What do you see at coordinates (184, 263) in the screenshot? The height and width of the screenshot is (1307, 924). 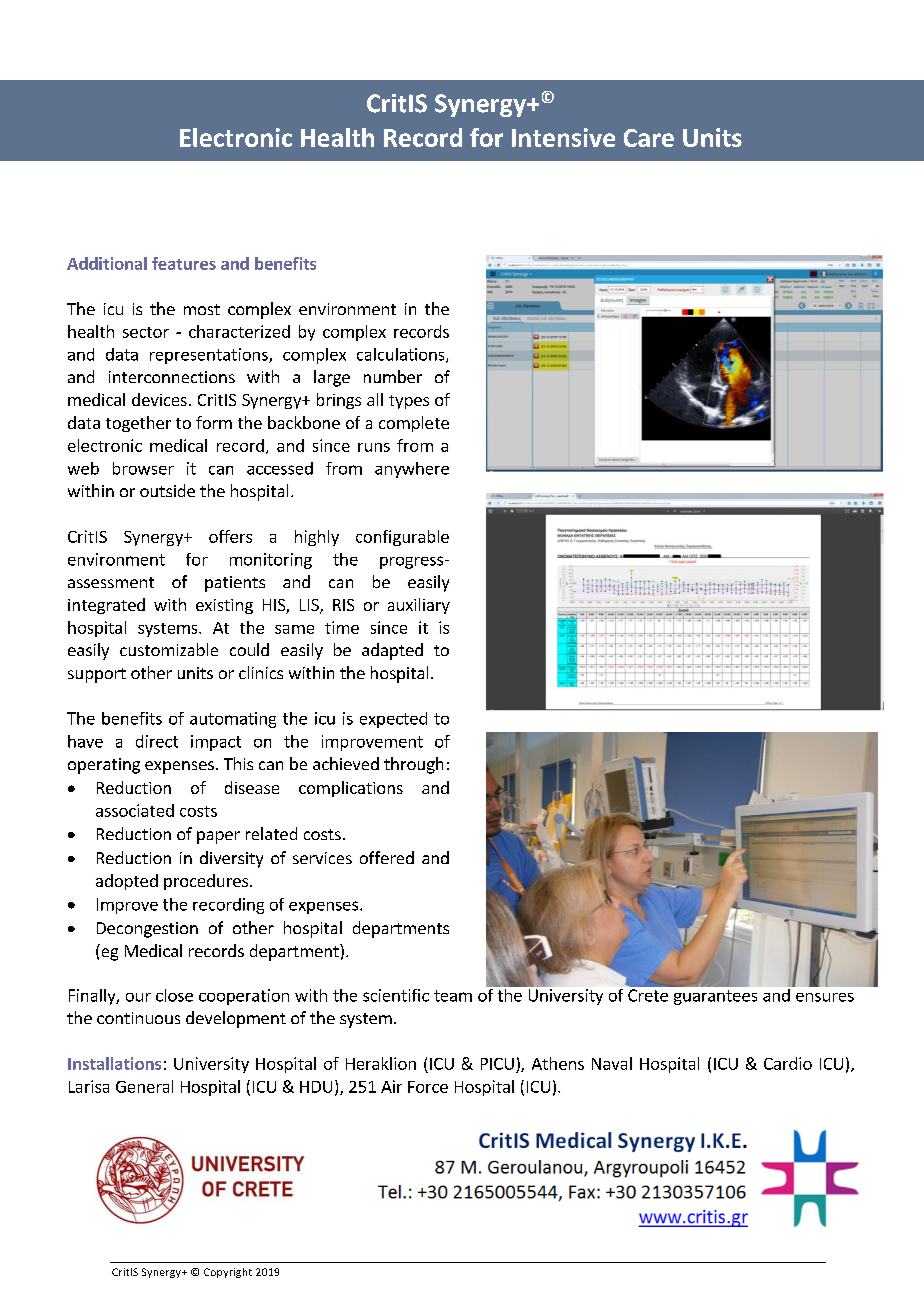 I see `features` at bounding box center [184, 263].
